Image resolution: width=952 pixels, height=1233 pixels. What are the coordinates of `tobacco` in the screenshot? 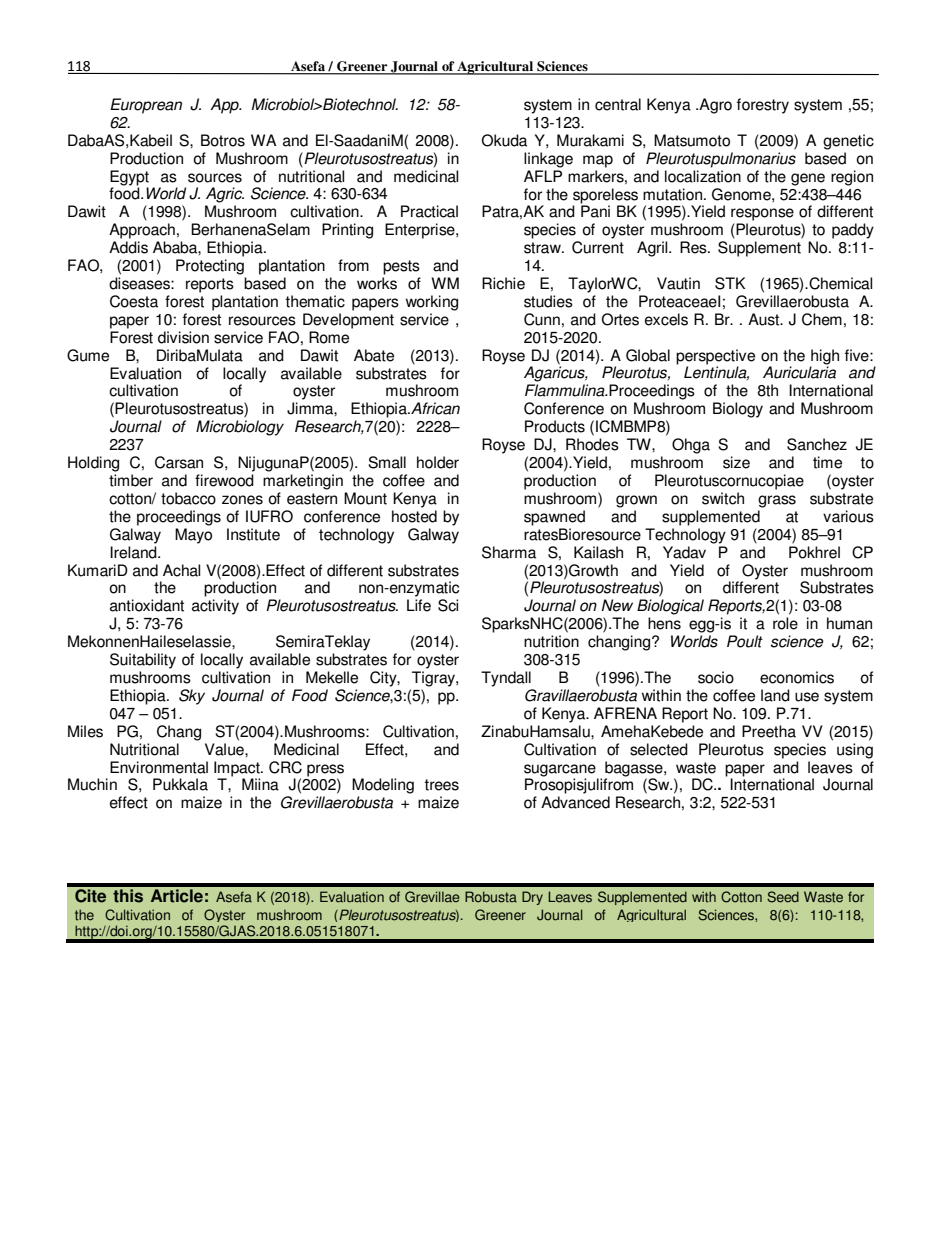 It's located at (188, 498).
